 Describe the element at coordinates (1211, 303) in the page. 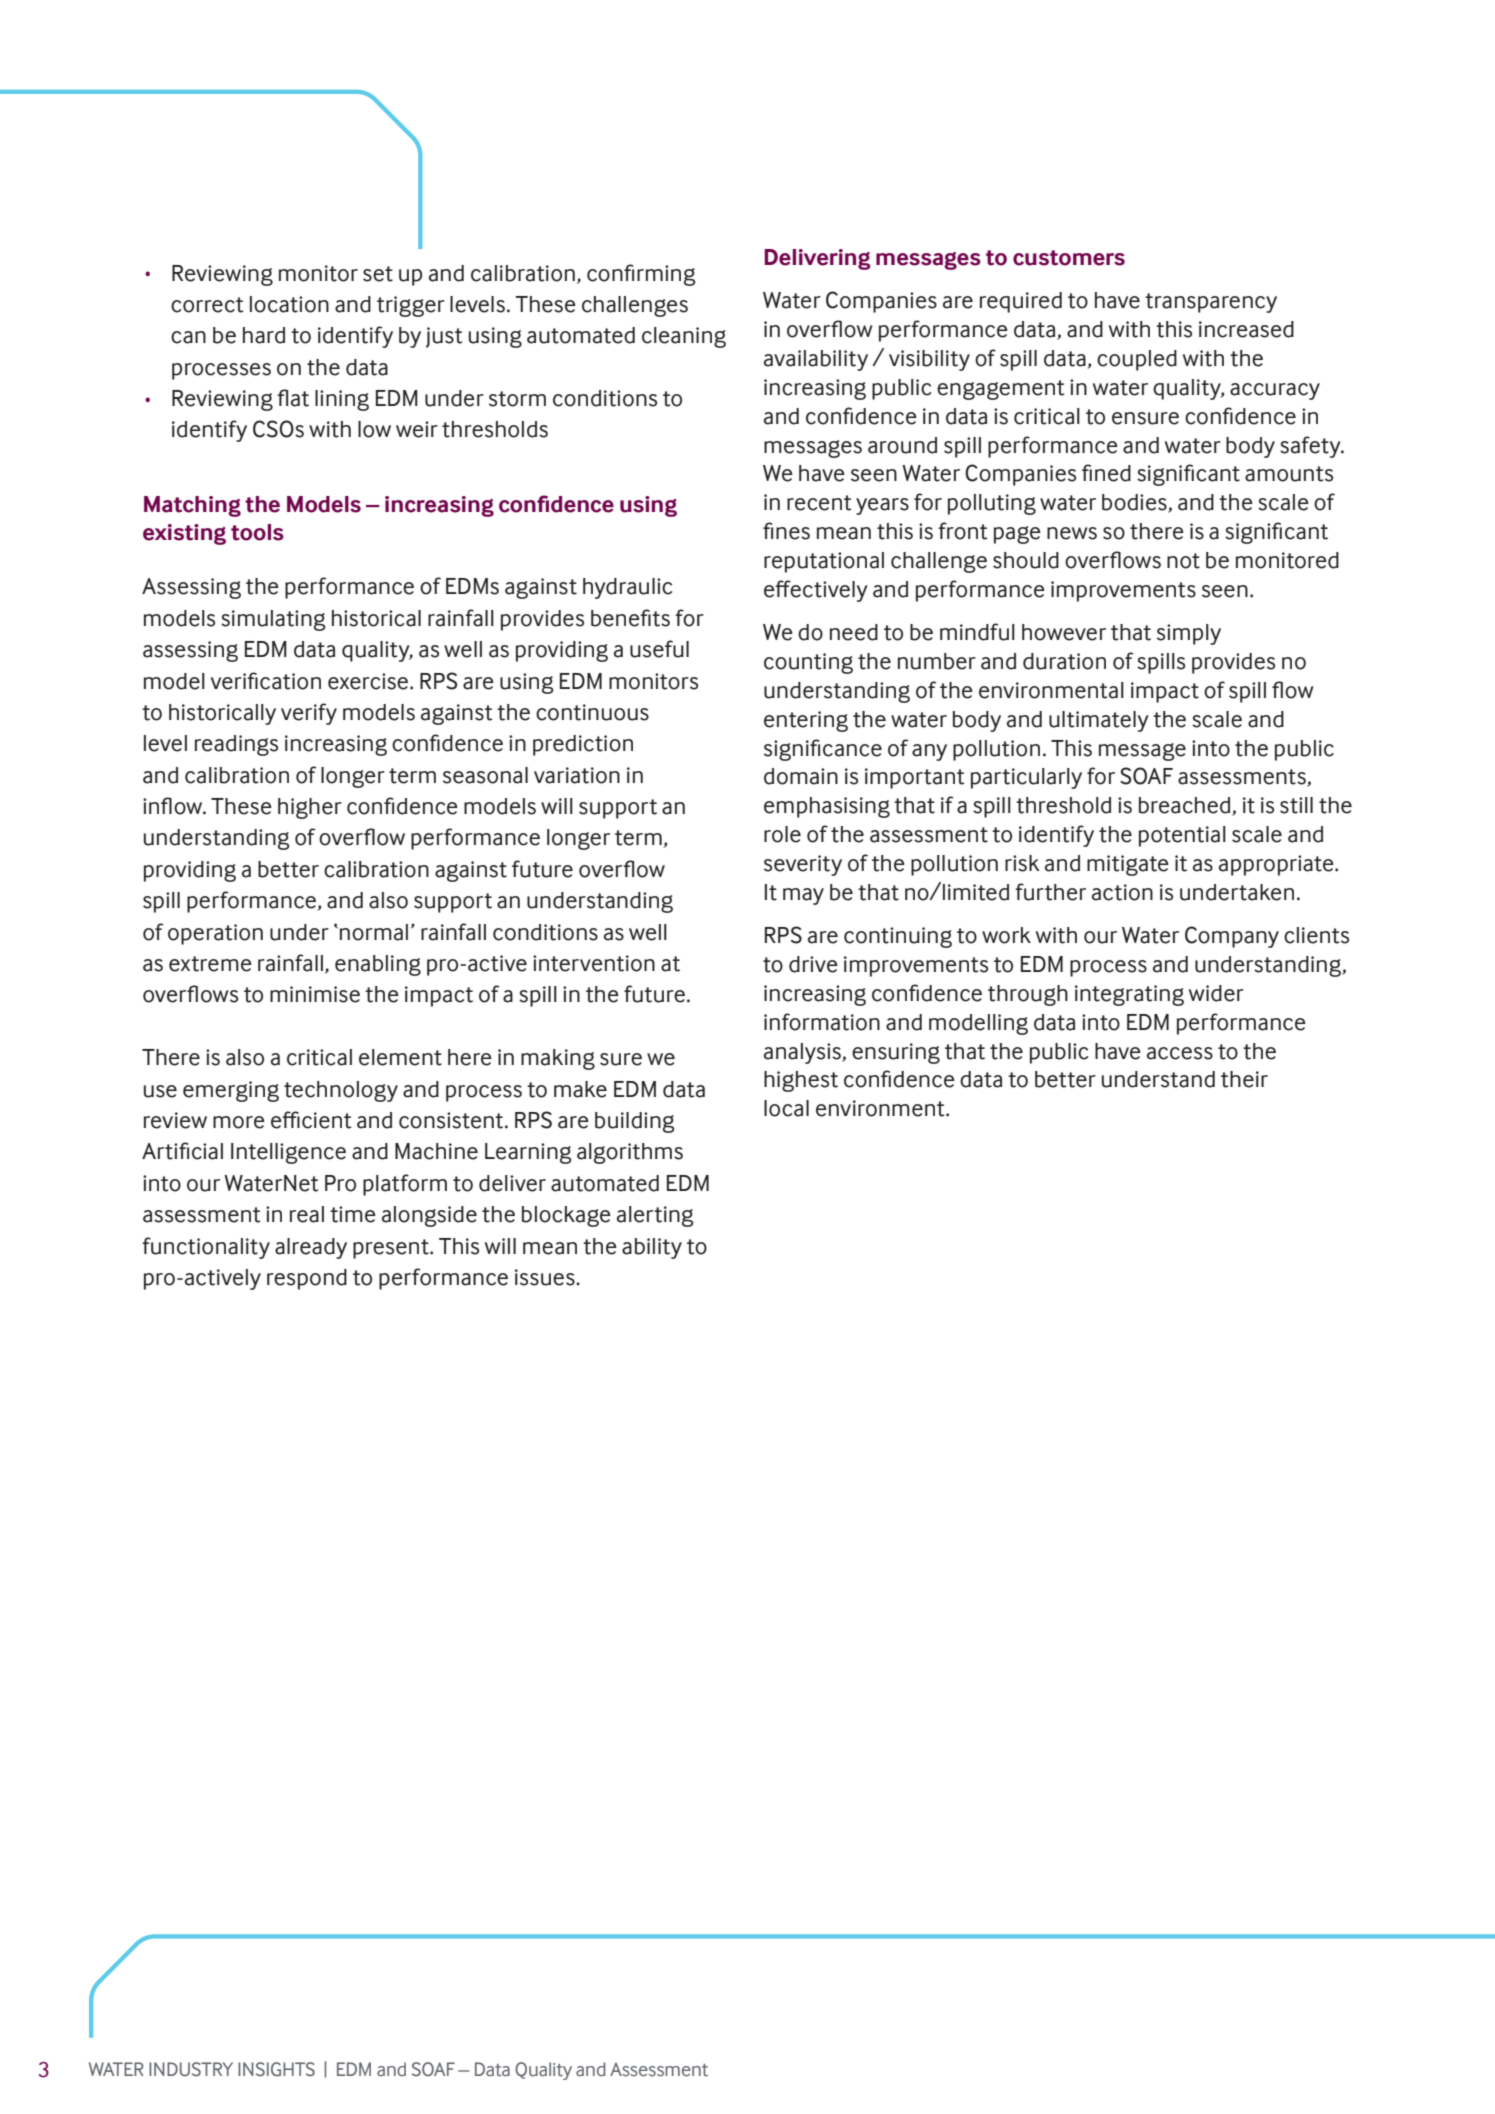

I see `transparency` at that location.
